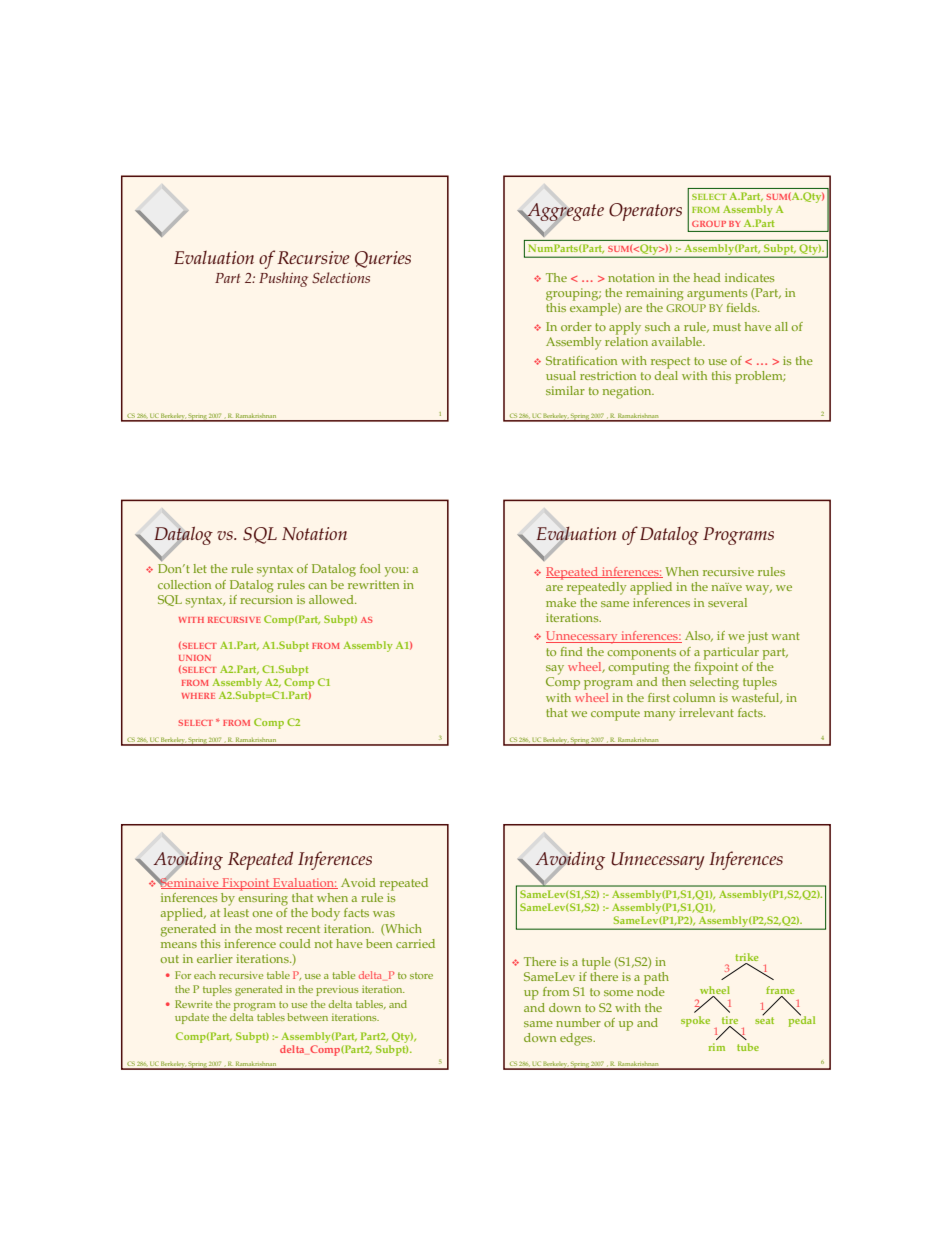  What do you see at coordinates (200, 568) in the page?
I see `let` at bounding box center [200, 568].
